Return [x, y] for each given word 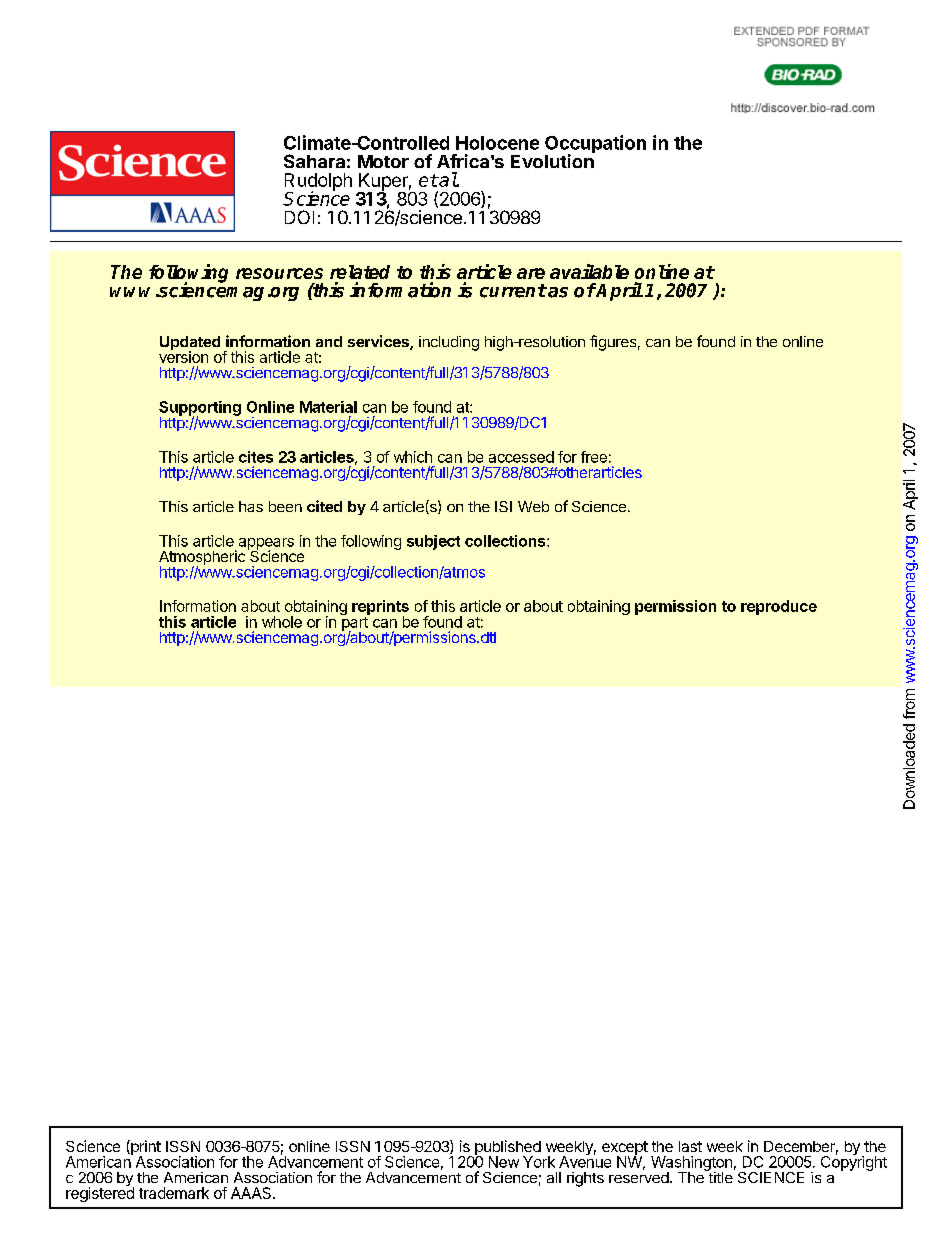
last [690, 1146]
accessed [521, 457]
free [594, 457]
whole [282, 622]
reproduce [779, 607]
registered [100, 1193]
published [507, 1149]
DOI [299, 217]
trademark [174, 1193]
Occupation [595, 145]
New [504, 1162]
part [355, 625]
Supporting [200, 409]
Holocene [497, 143]
